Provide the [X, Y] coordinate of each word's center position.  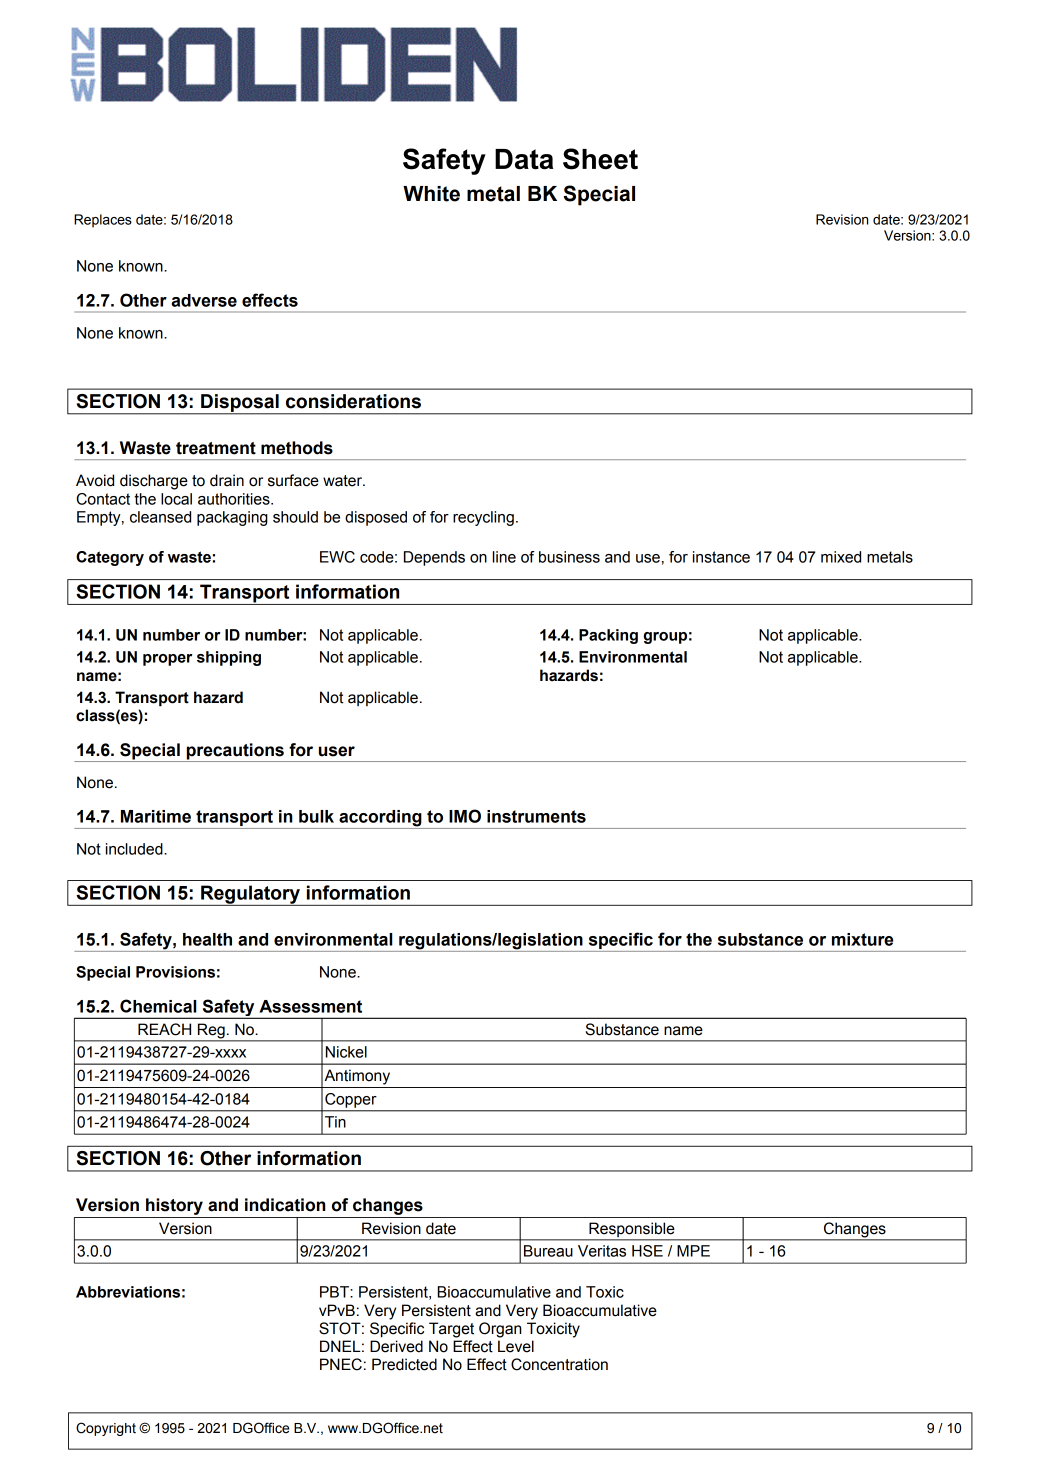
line [504, 557]
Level [516, 1346]
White [431, 194]
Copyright [106, 1429]
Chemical [158, 1006]
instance [721, 557]
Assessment [310, 1006]
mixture [862, 939]
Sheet [600, 159]
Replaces [103, 221]
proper [167, 660]
